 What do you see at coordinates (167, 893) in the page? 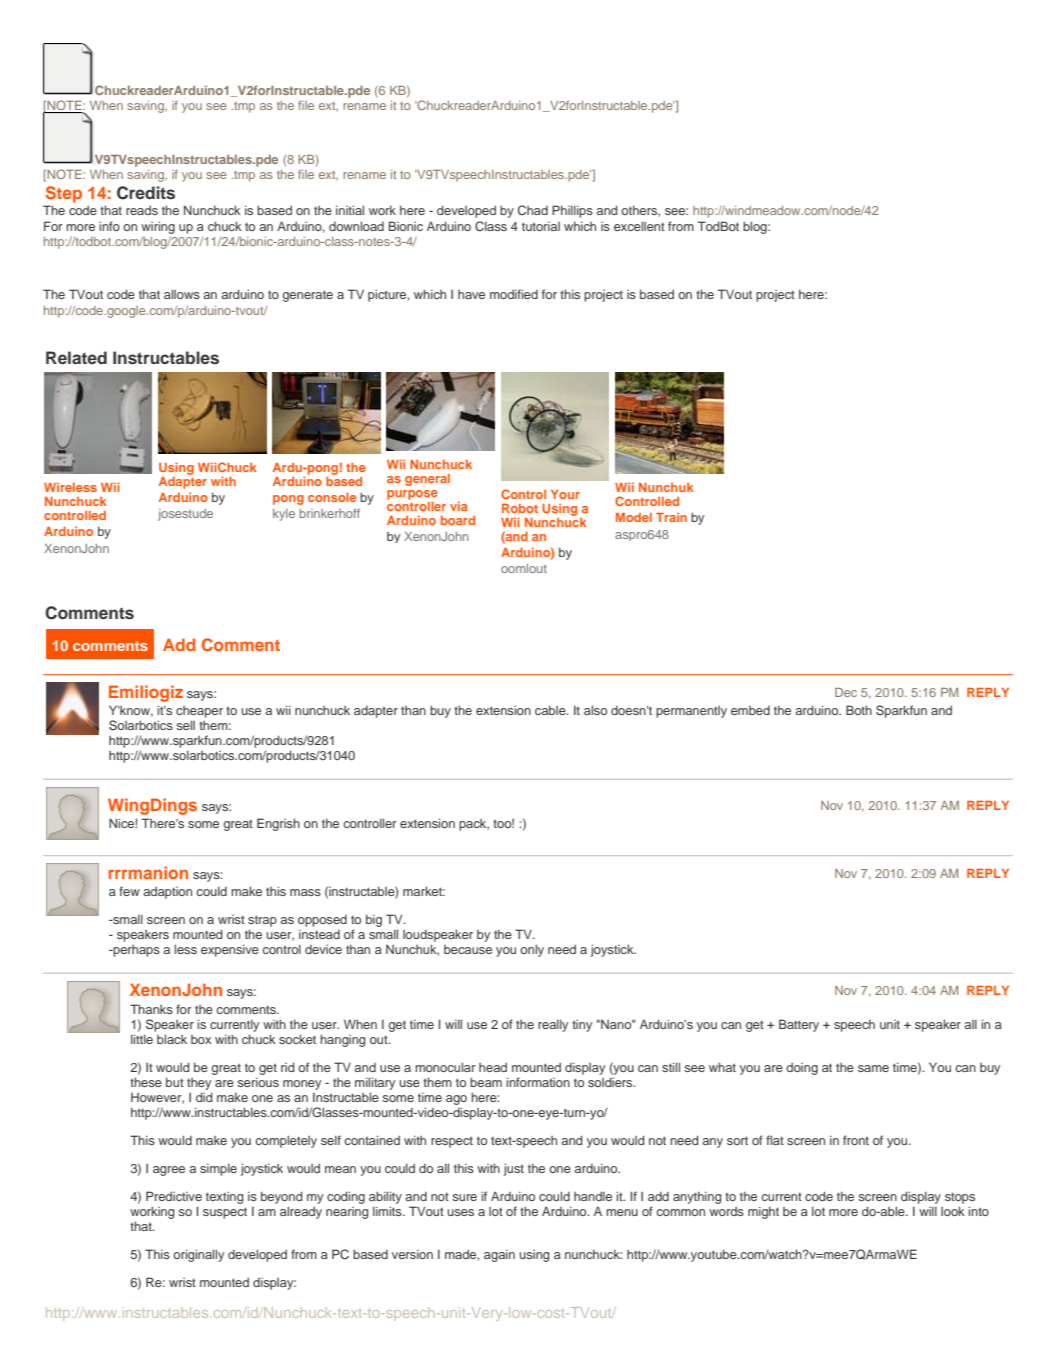
I see `adaption` at bounding box center [167, 893].
